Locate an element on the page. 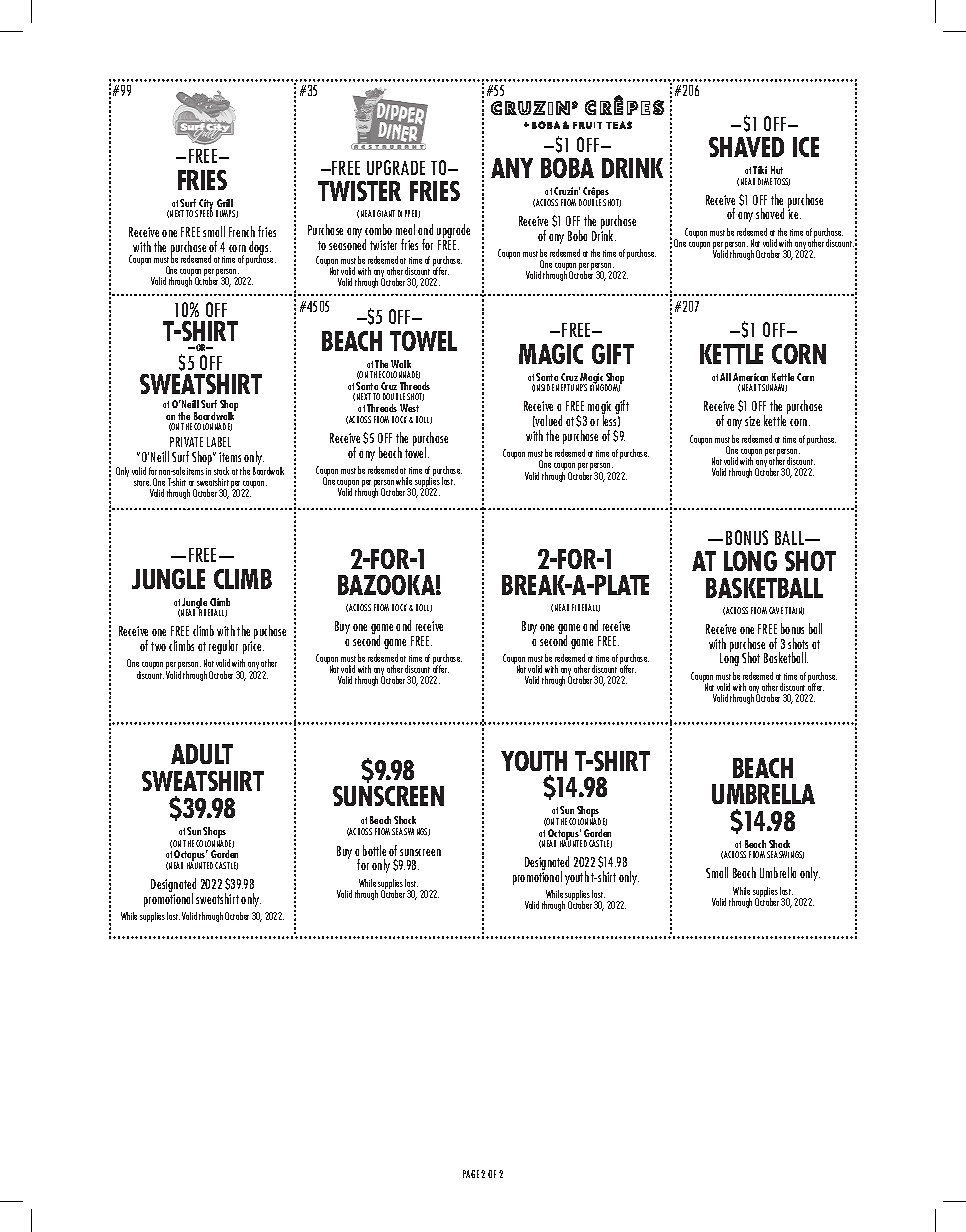  CAVE is located at coordinates (776, 610).
